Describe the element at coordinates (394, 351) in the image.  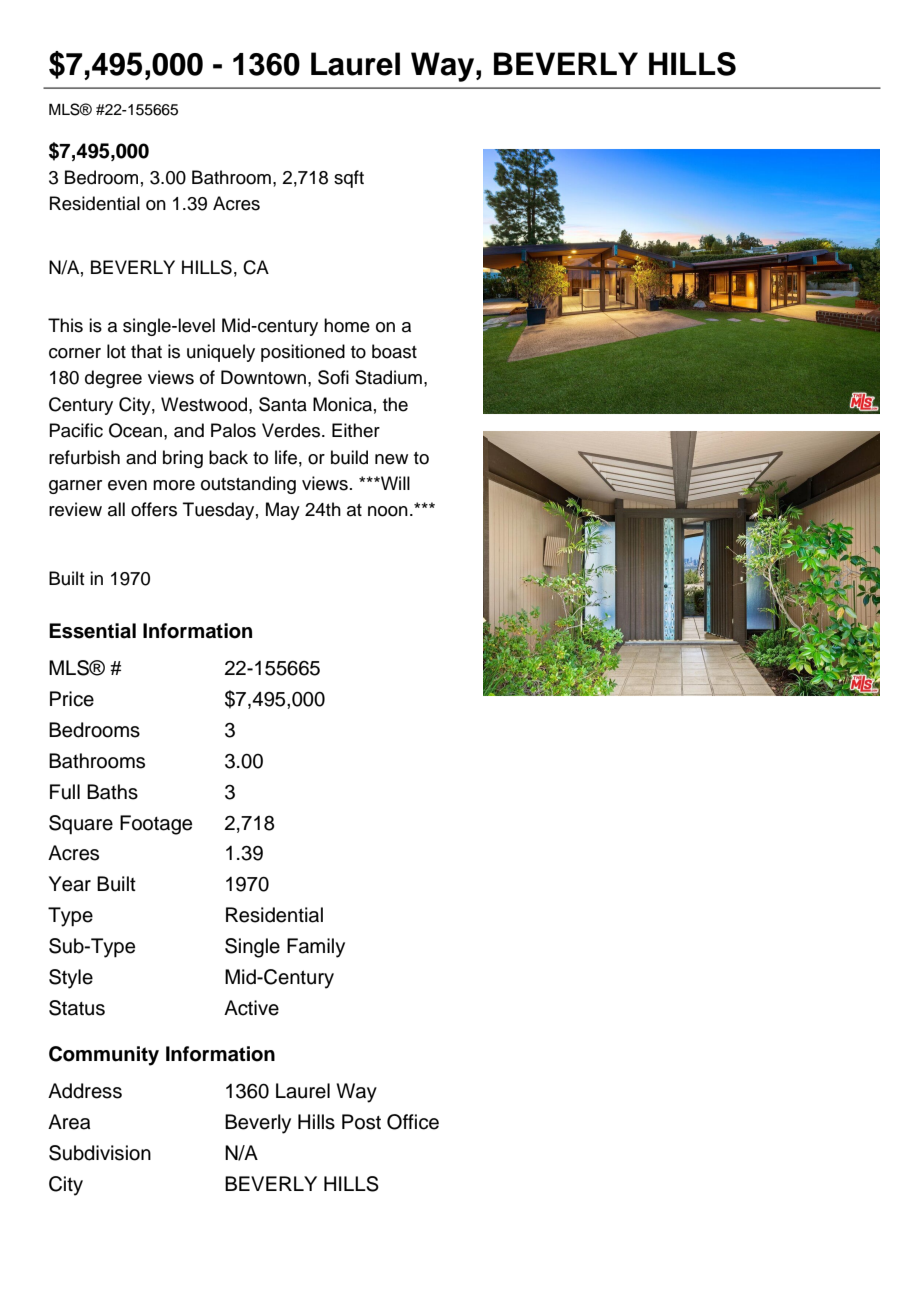
I see `boast` at that location.
